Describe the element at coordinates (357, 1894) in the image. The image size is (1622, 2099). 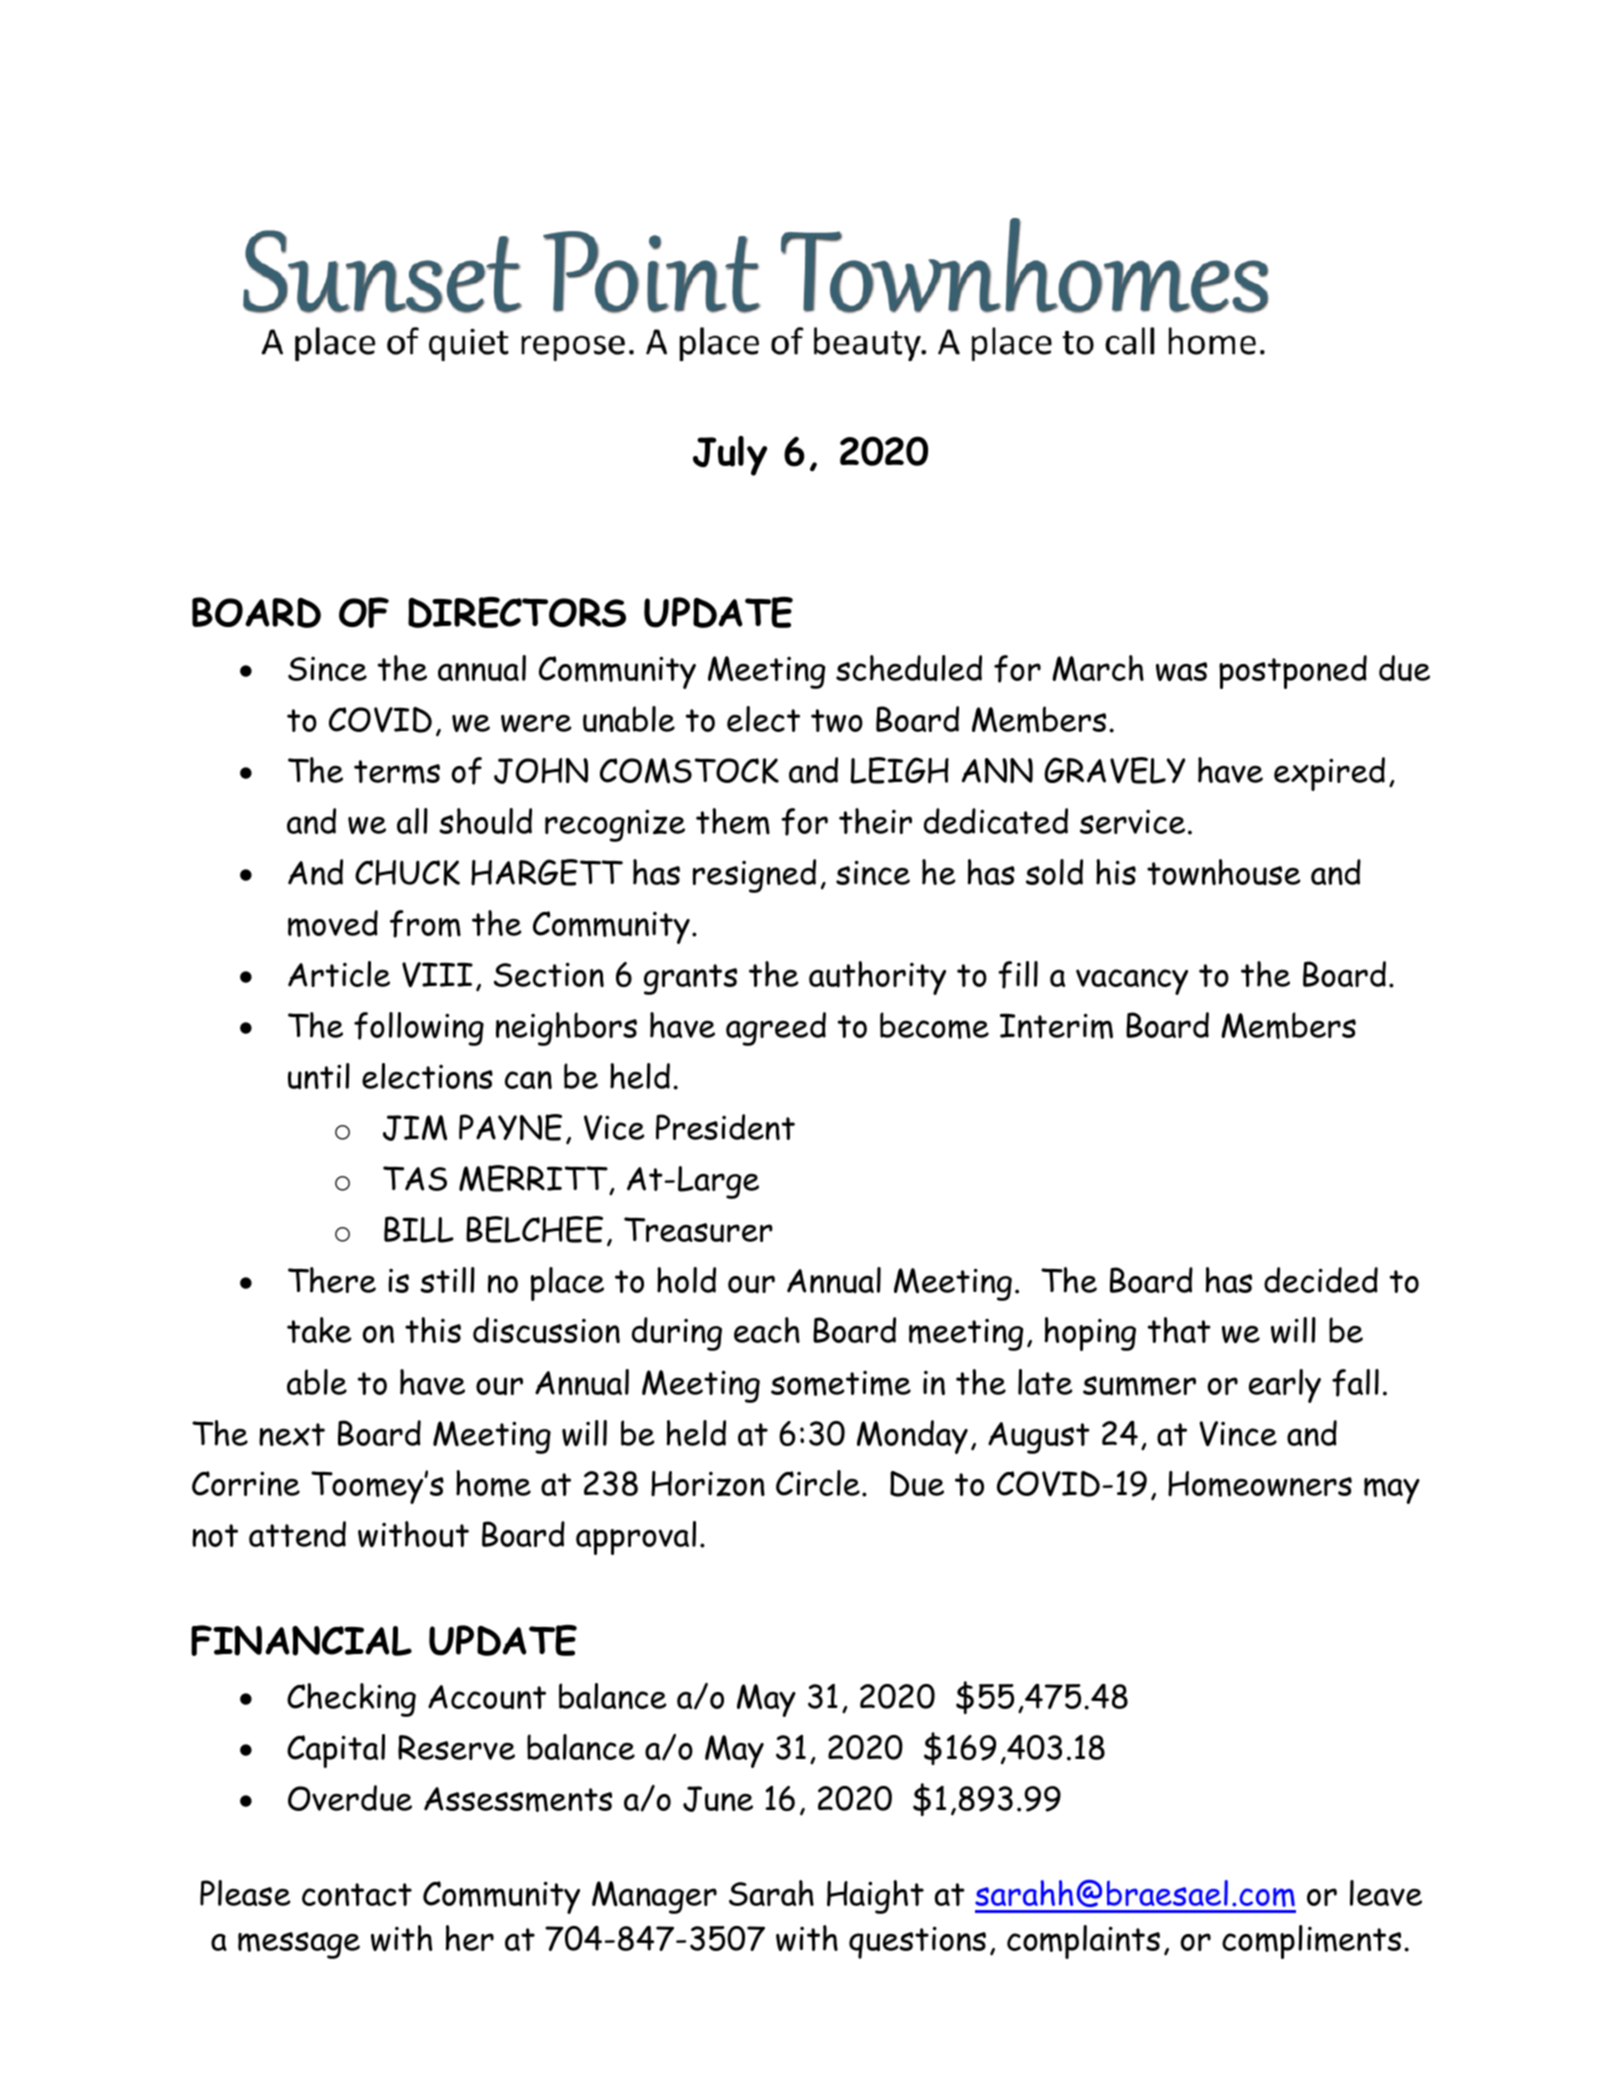
I see `contact` at that location.
